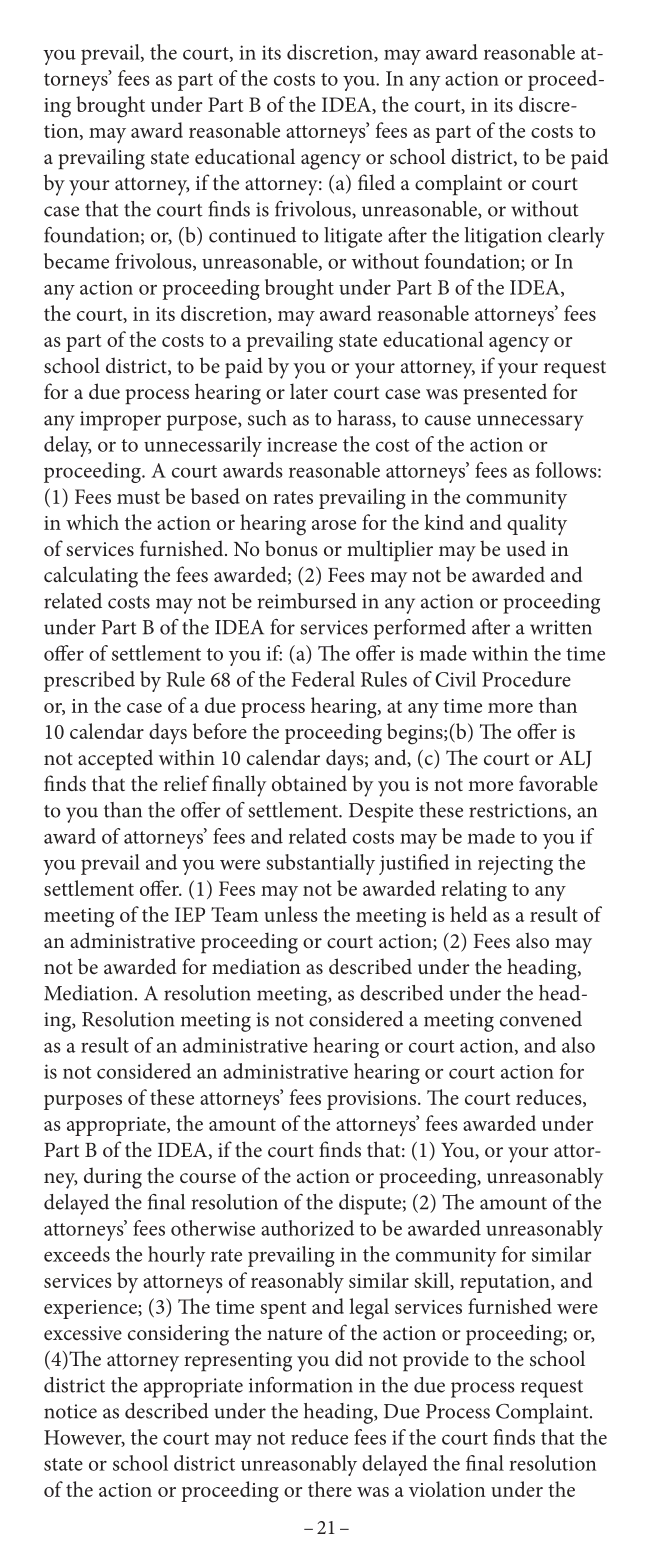  I want to click on rejecting, so click(515, 865).
